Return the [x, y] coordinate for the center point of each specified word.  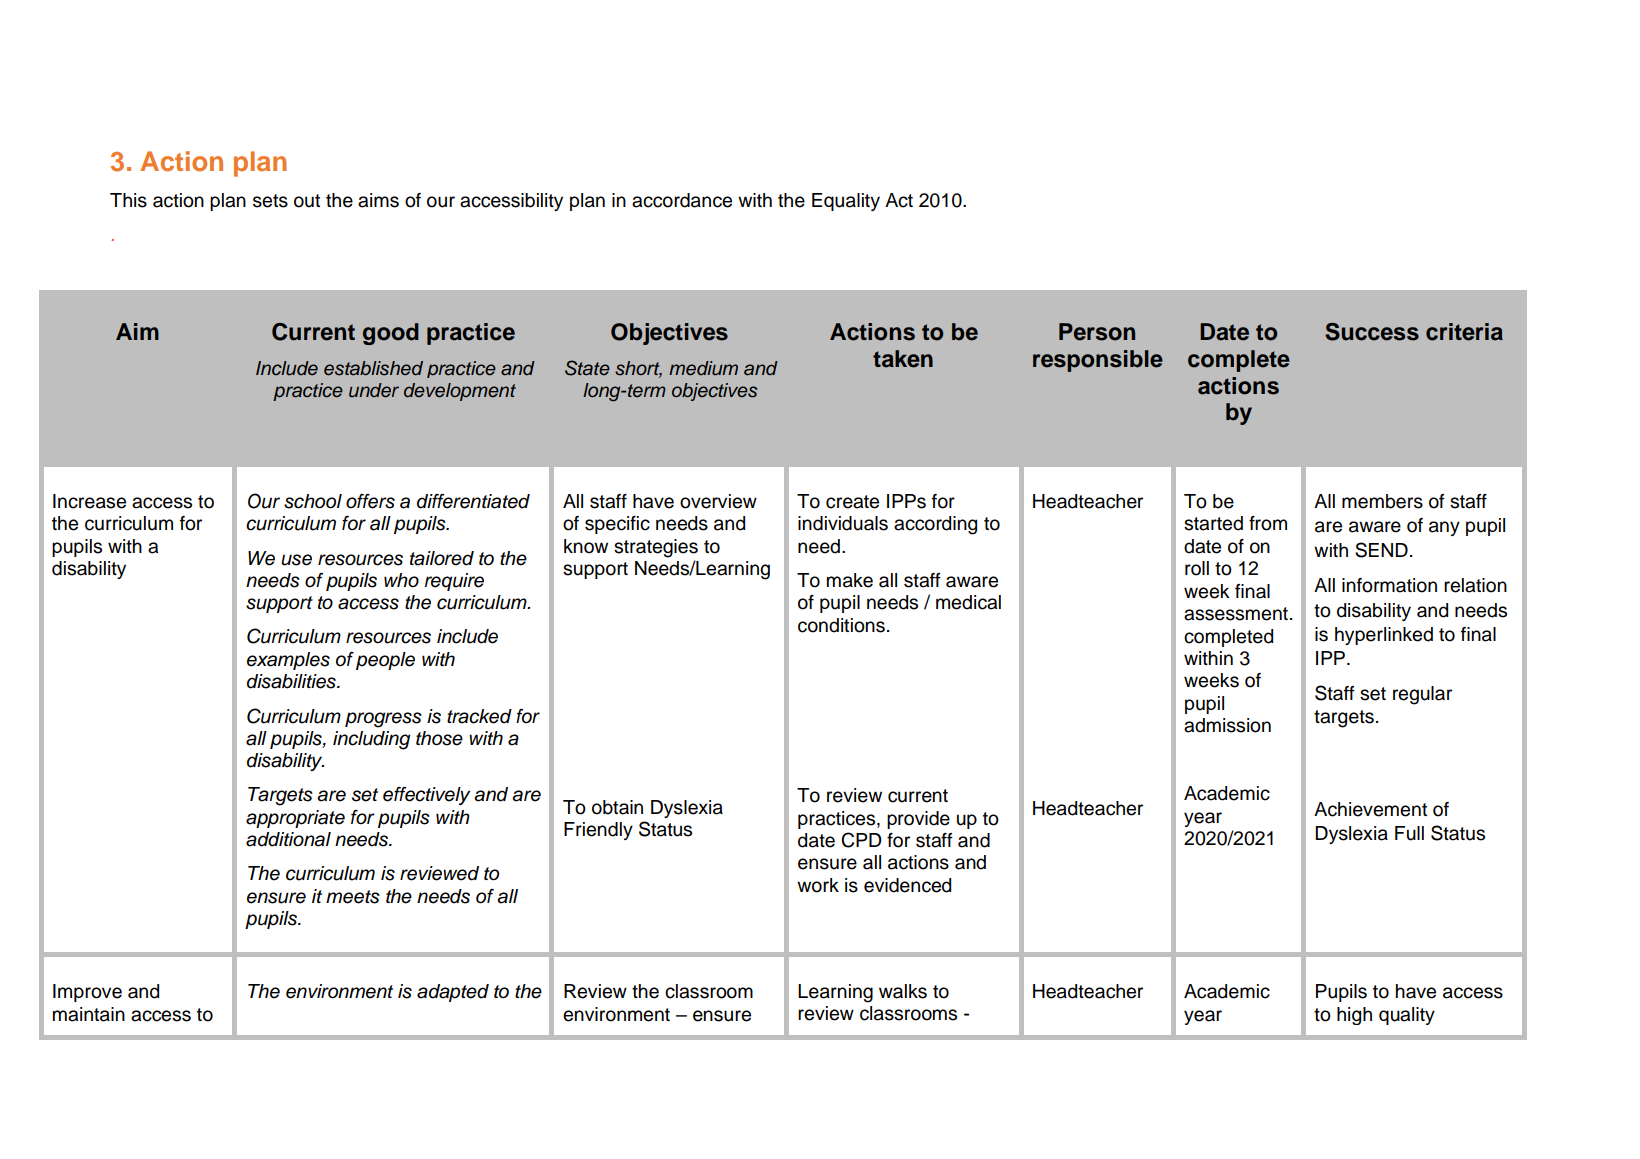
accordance [682, 200]
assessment [1236, 614]
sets [270, 201]
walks [903, 991]
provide [918, 820]
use [296, 560]
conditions [841, 625]
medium [703, 368]
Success [1372, 332]
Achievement [1370, 809]
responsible [1098, 361]
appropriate [295, 819]
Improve [87, 993]
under [374, 390]
